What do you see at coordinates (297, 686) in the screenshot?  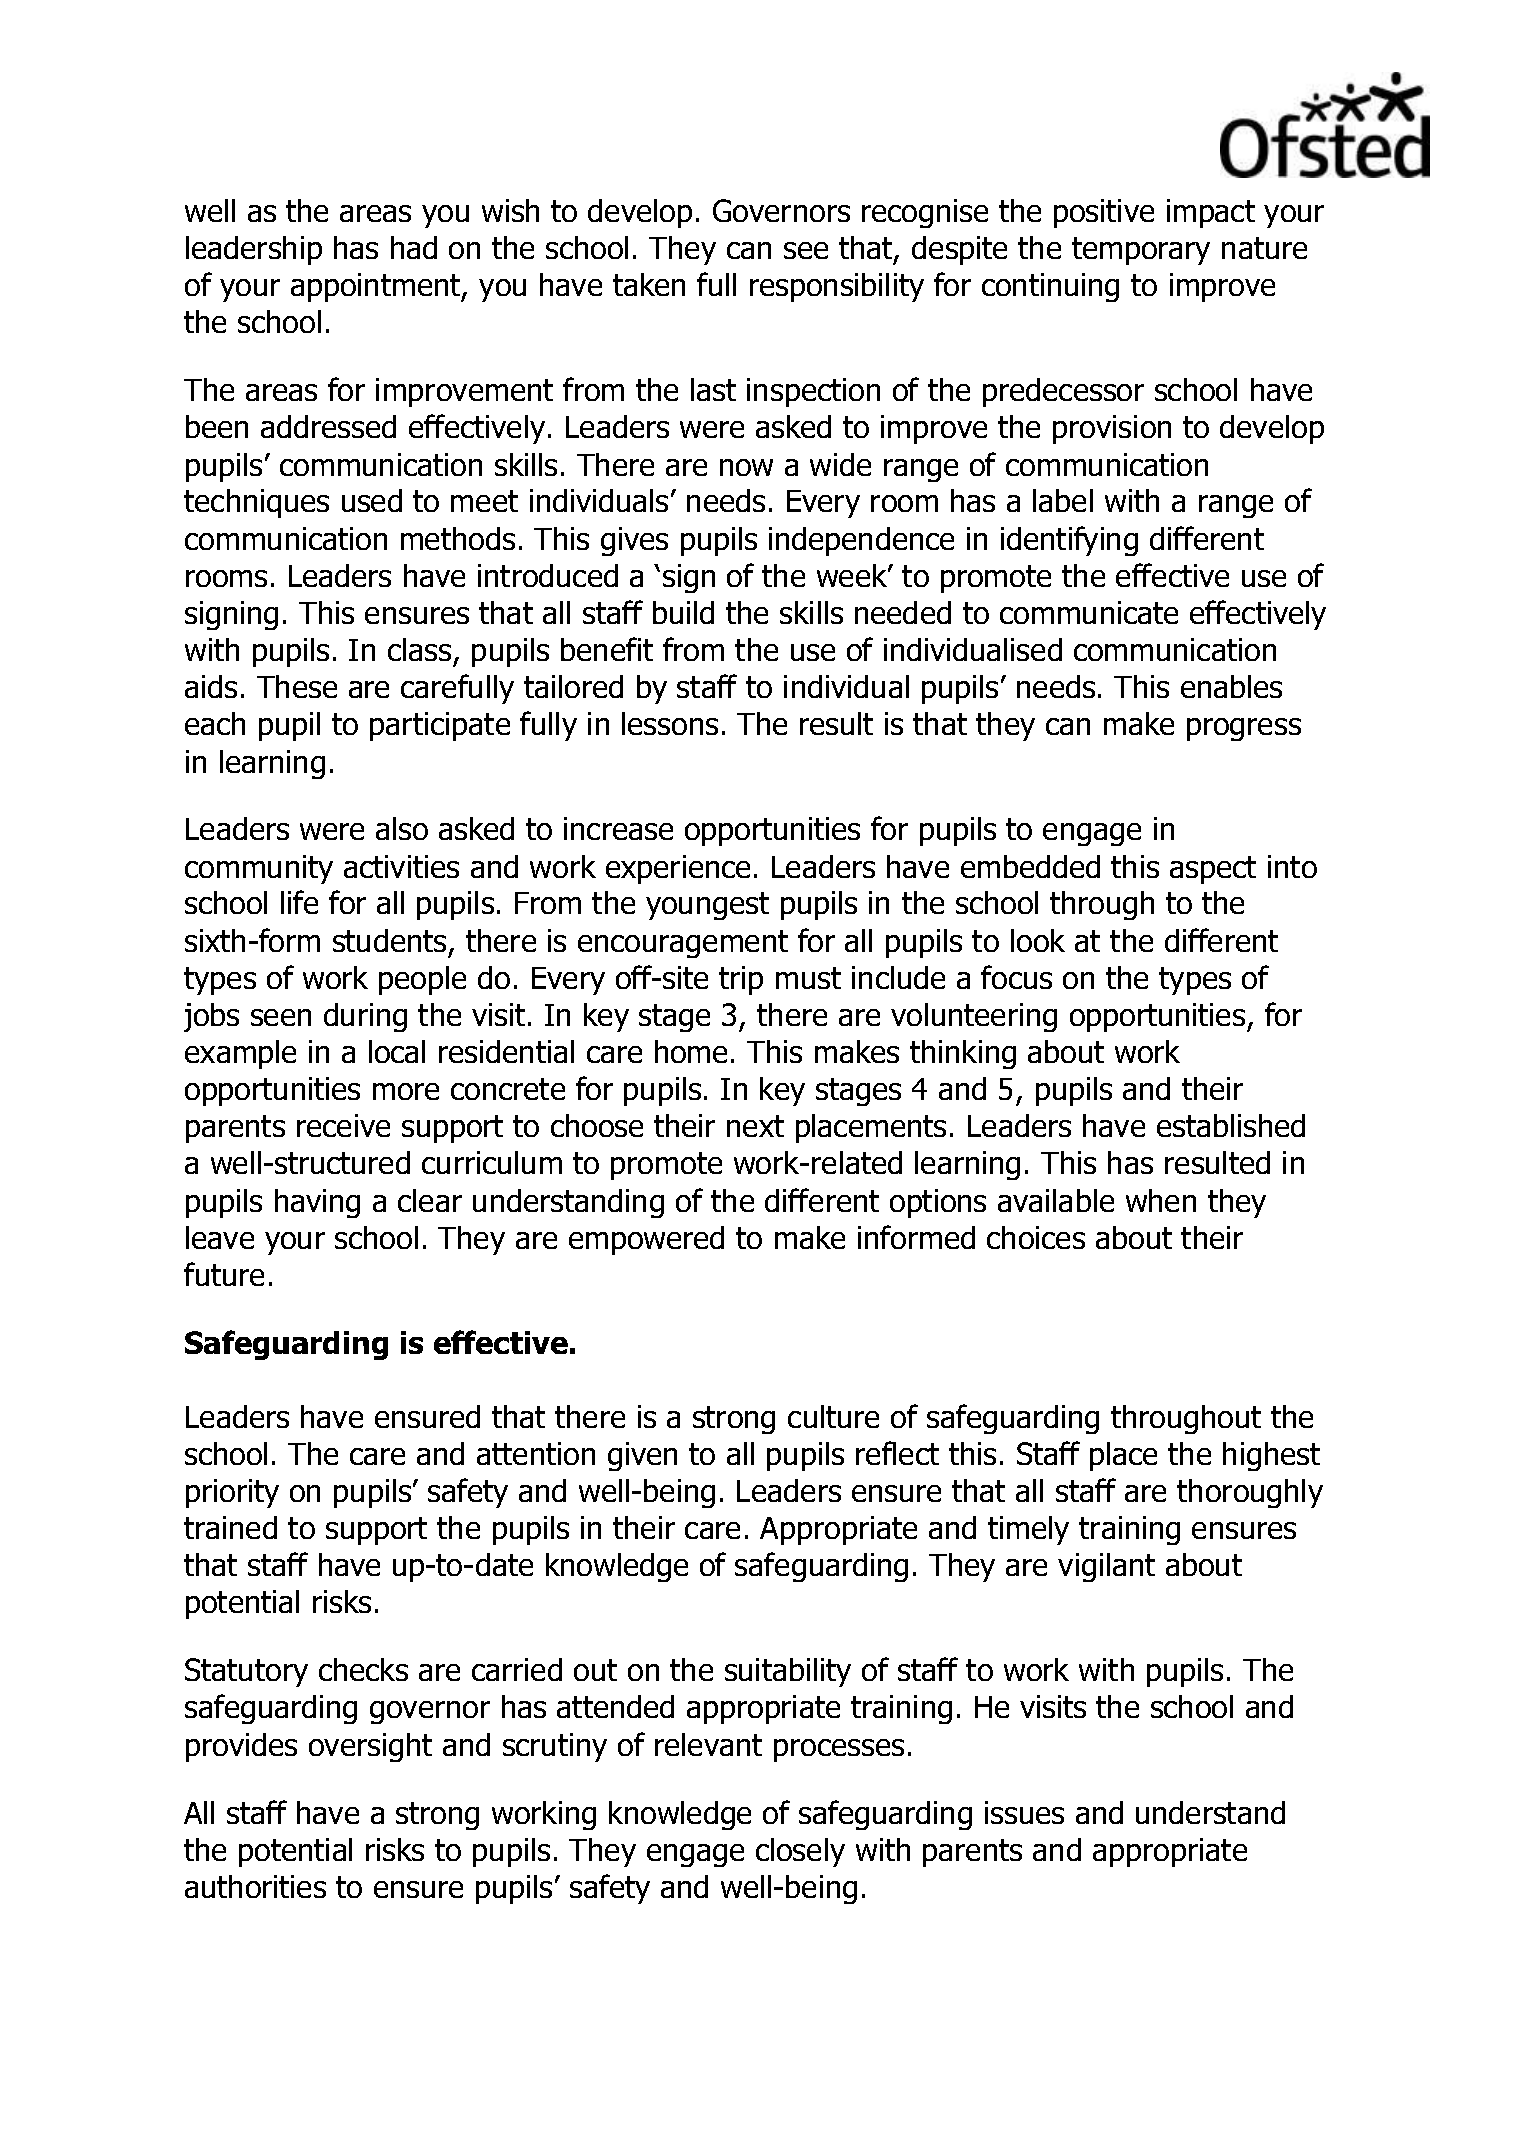 I see `These` at bounding box center [297, 686].
